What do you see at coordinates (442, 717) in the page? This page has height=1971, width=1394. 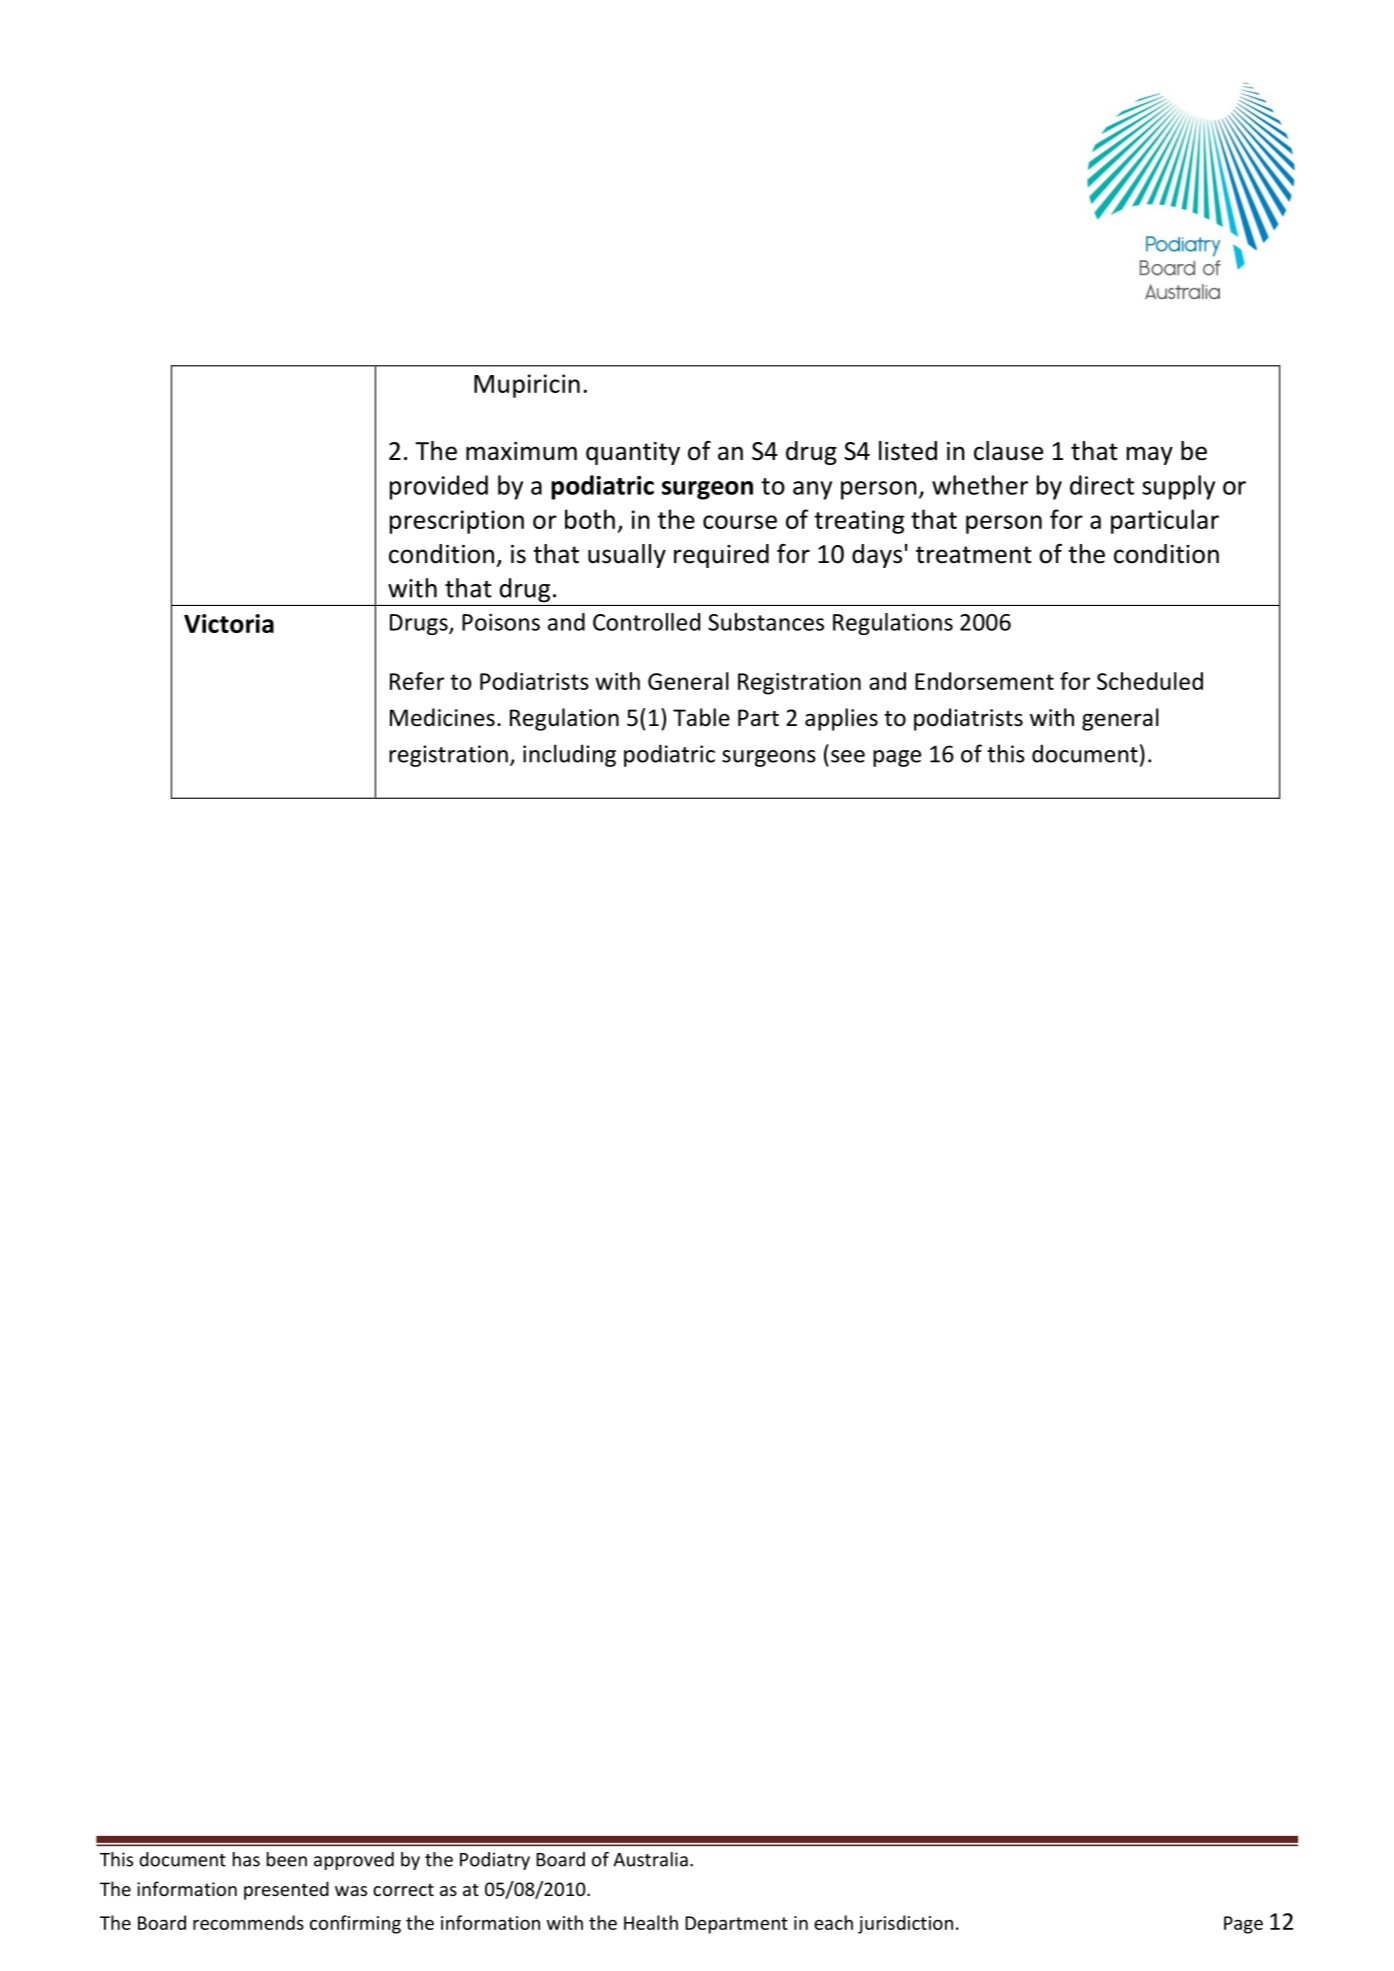 I see `Medicines` at bounding box center [442, 717].
